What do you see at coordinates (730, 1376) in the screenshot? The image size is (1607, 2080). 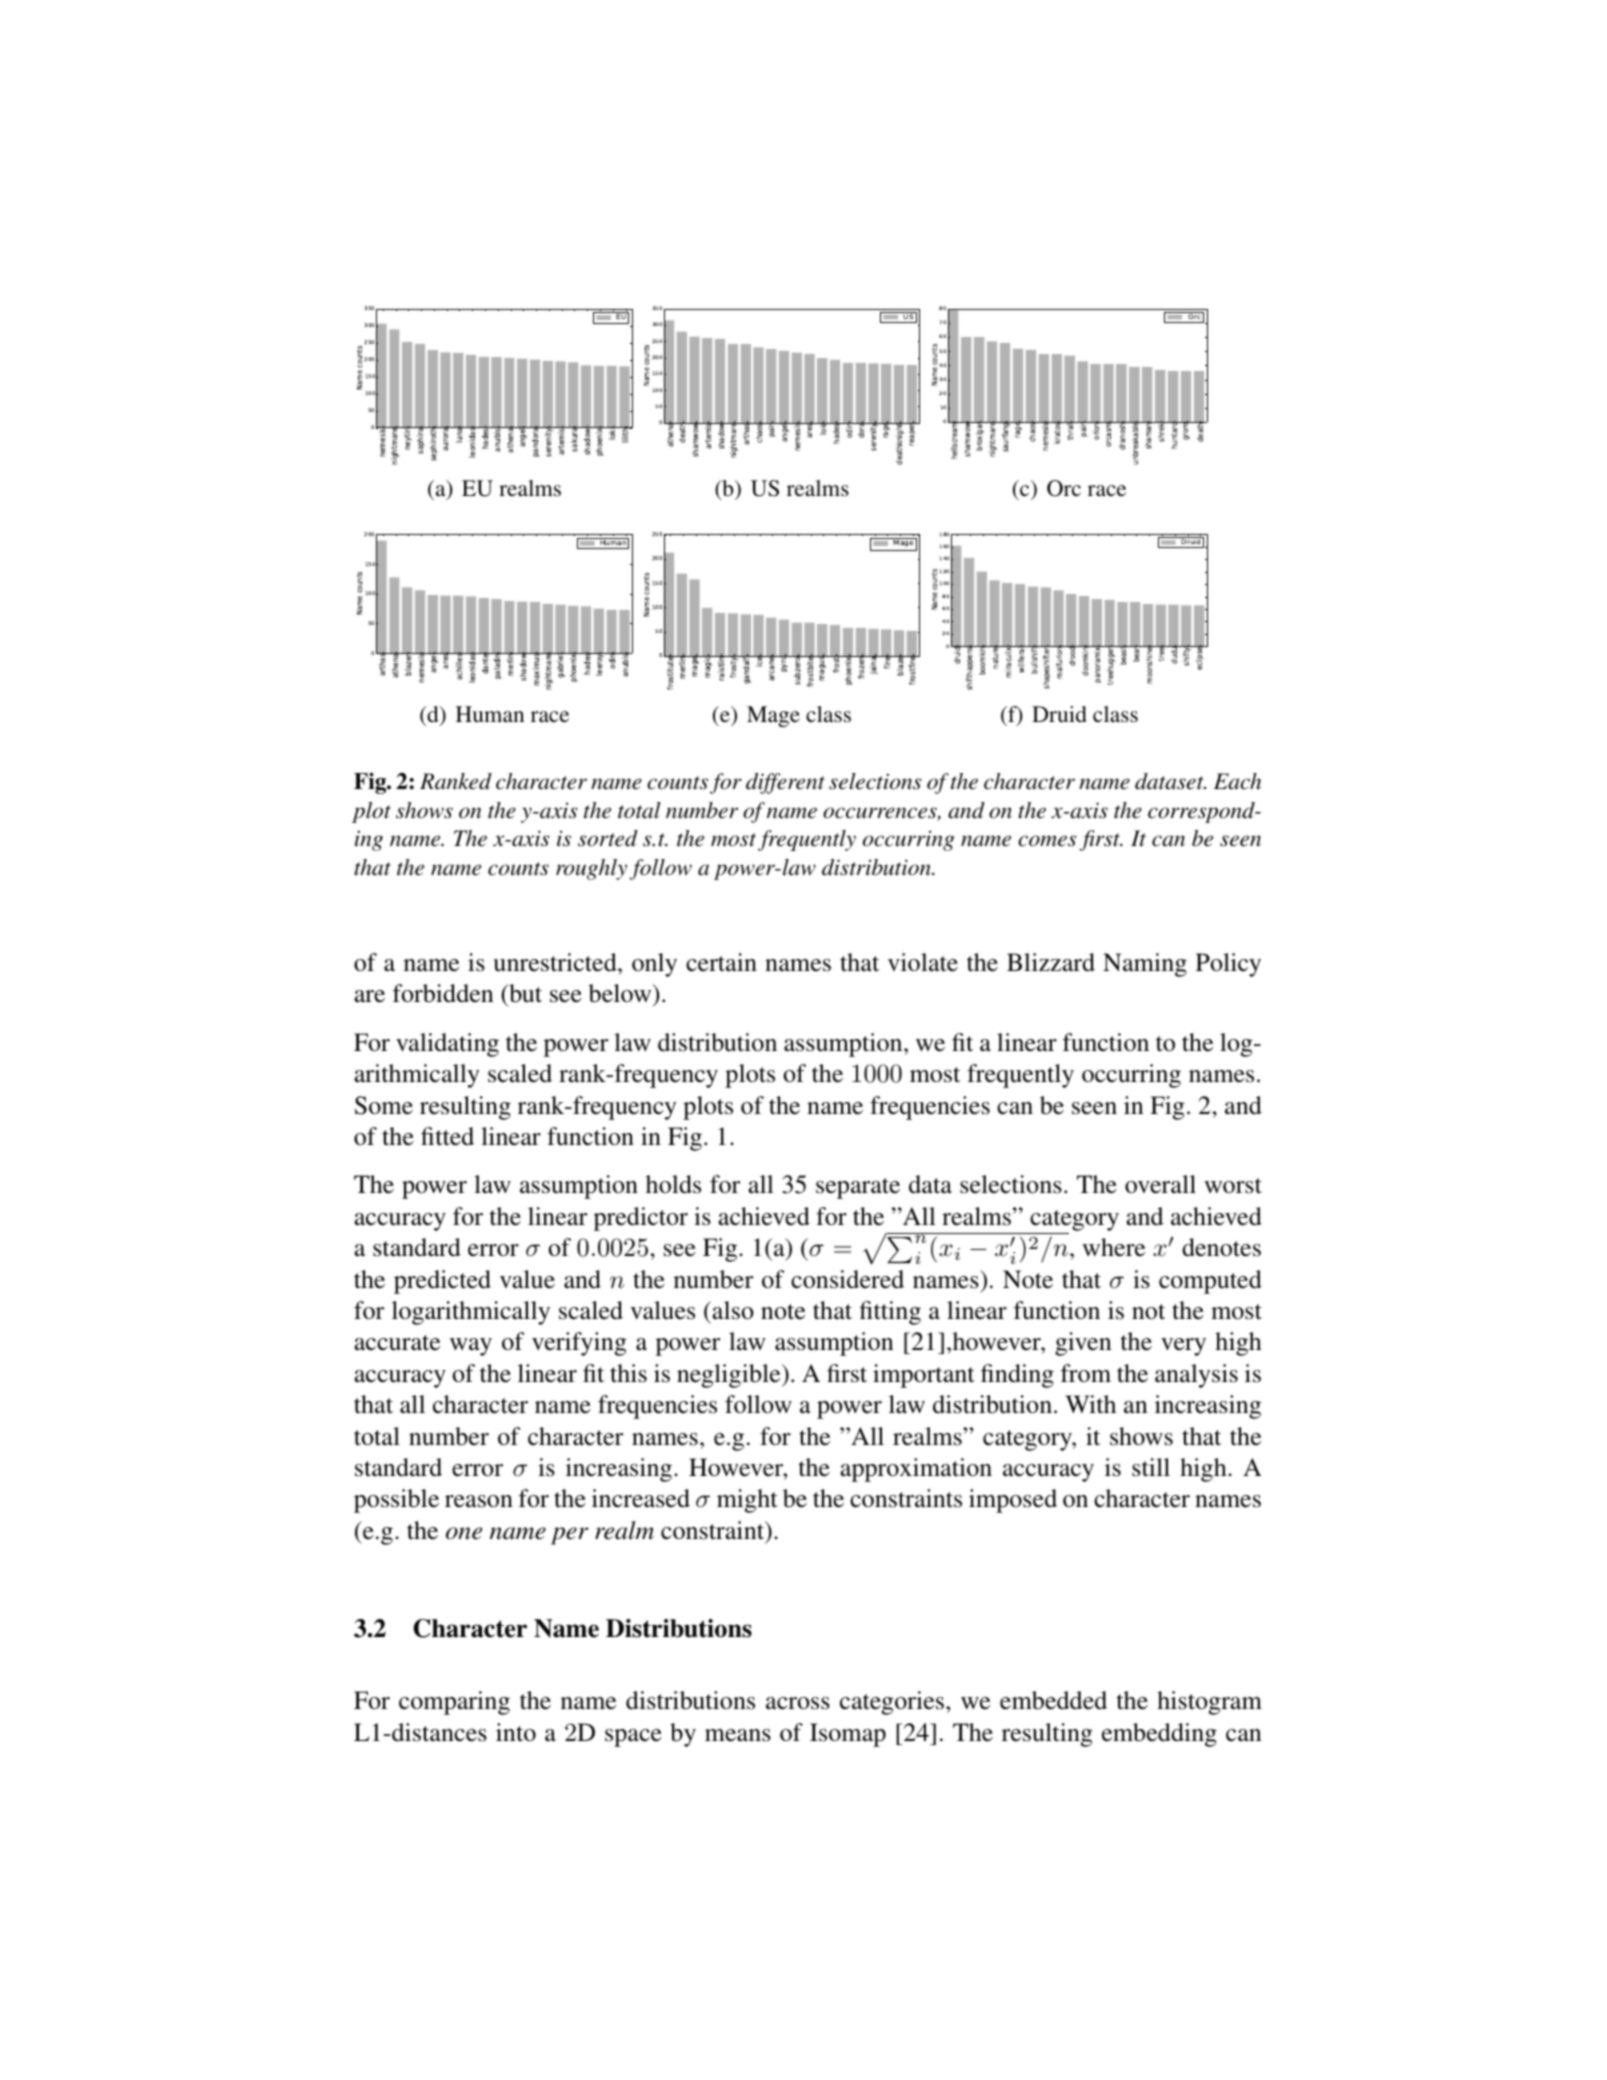 I see `negligible` at bounding box center [730, 1376].
